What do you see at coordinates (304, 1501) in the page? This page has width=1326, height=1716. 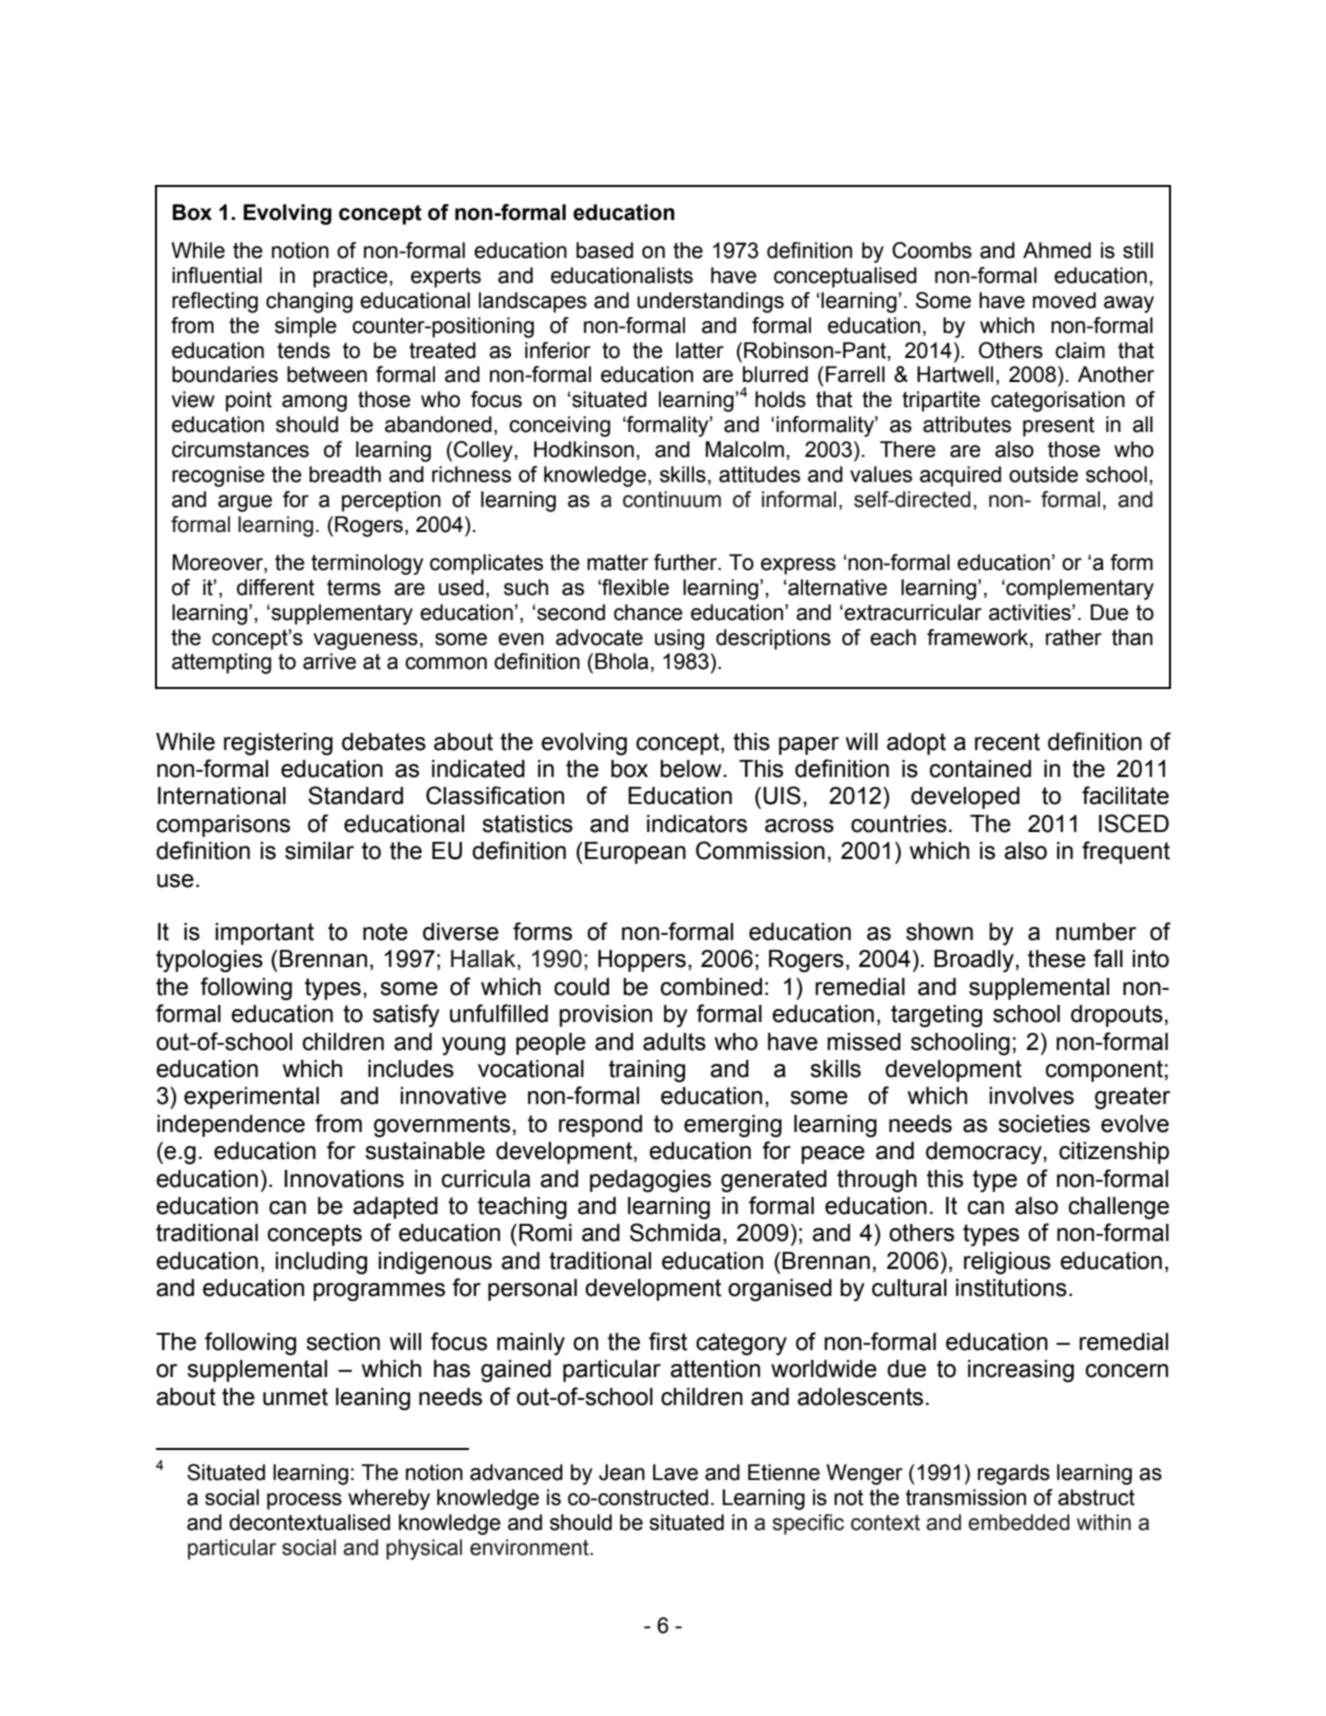 I see `process` at bounding box center [304, 1501].
